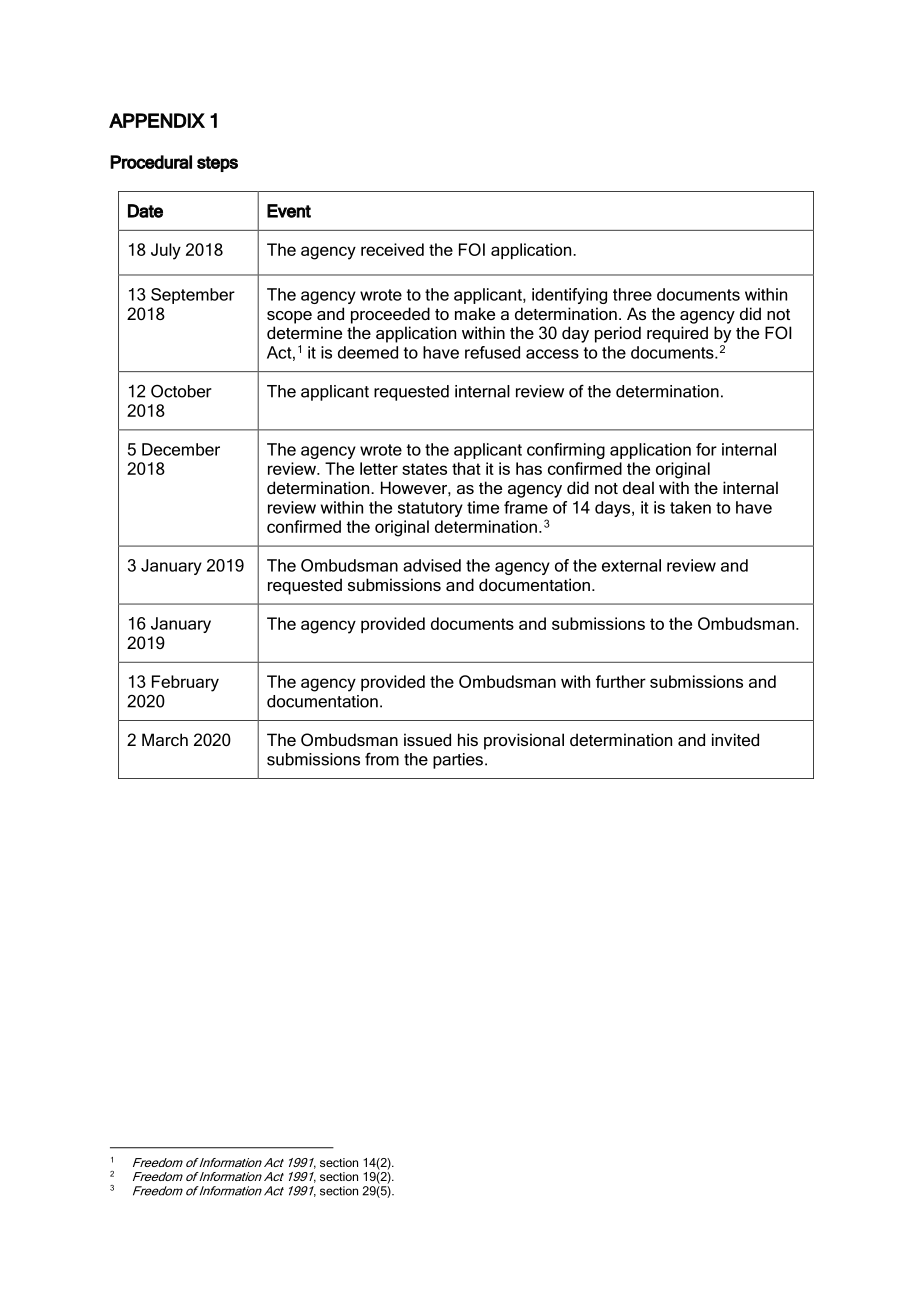  What do you see at coordinates (185, 683) in the screenshot?
I see `February` at bounding box center [185, 683].
